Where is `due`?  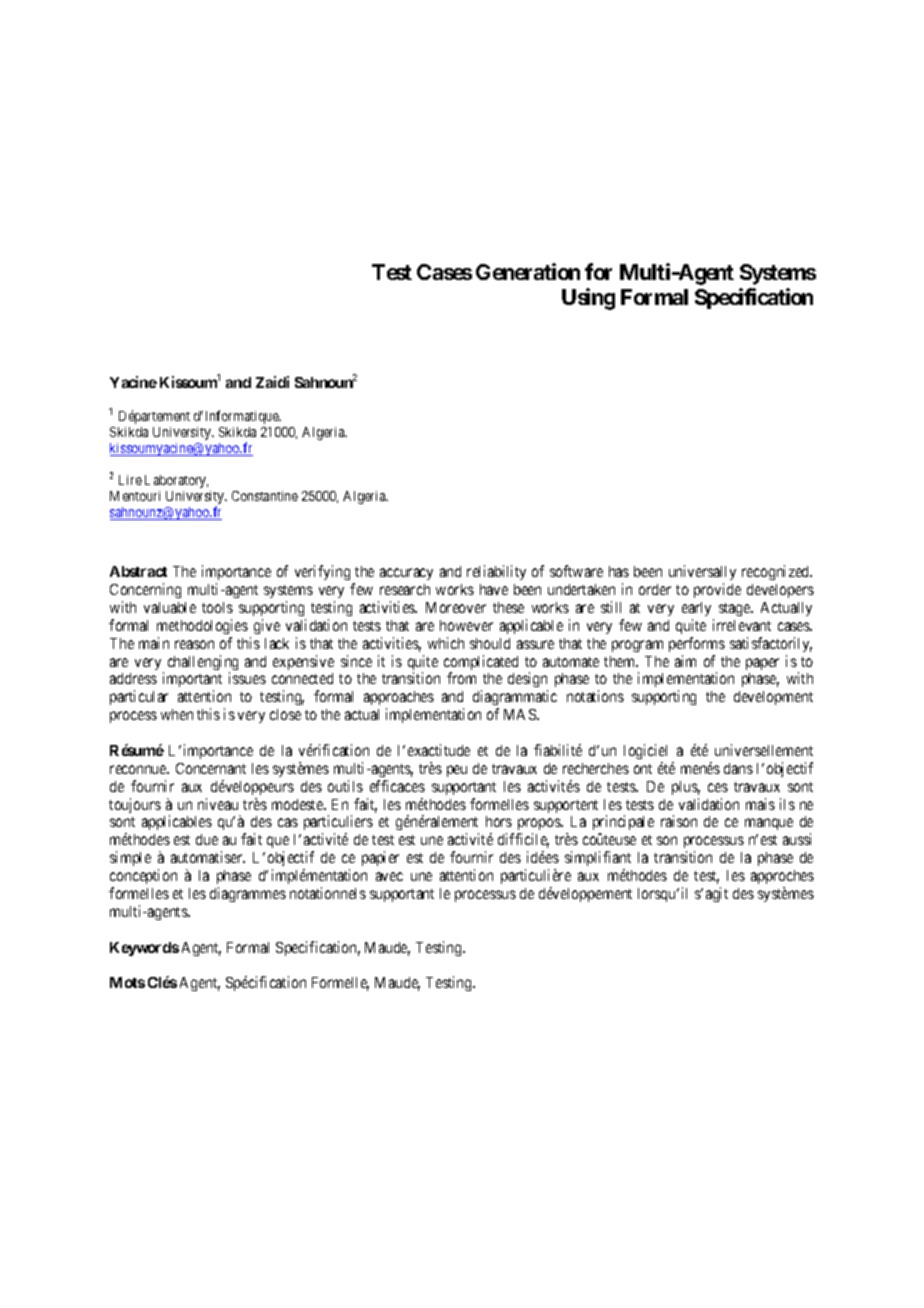 due is located at coordinates (207, 839).
